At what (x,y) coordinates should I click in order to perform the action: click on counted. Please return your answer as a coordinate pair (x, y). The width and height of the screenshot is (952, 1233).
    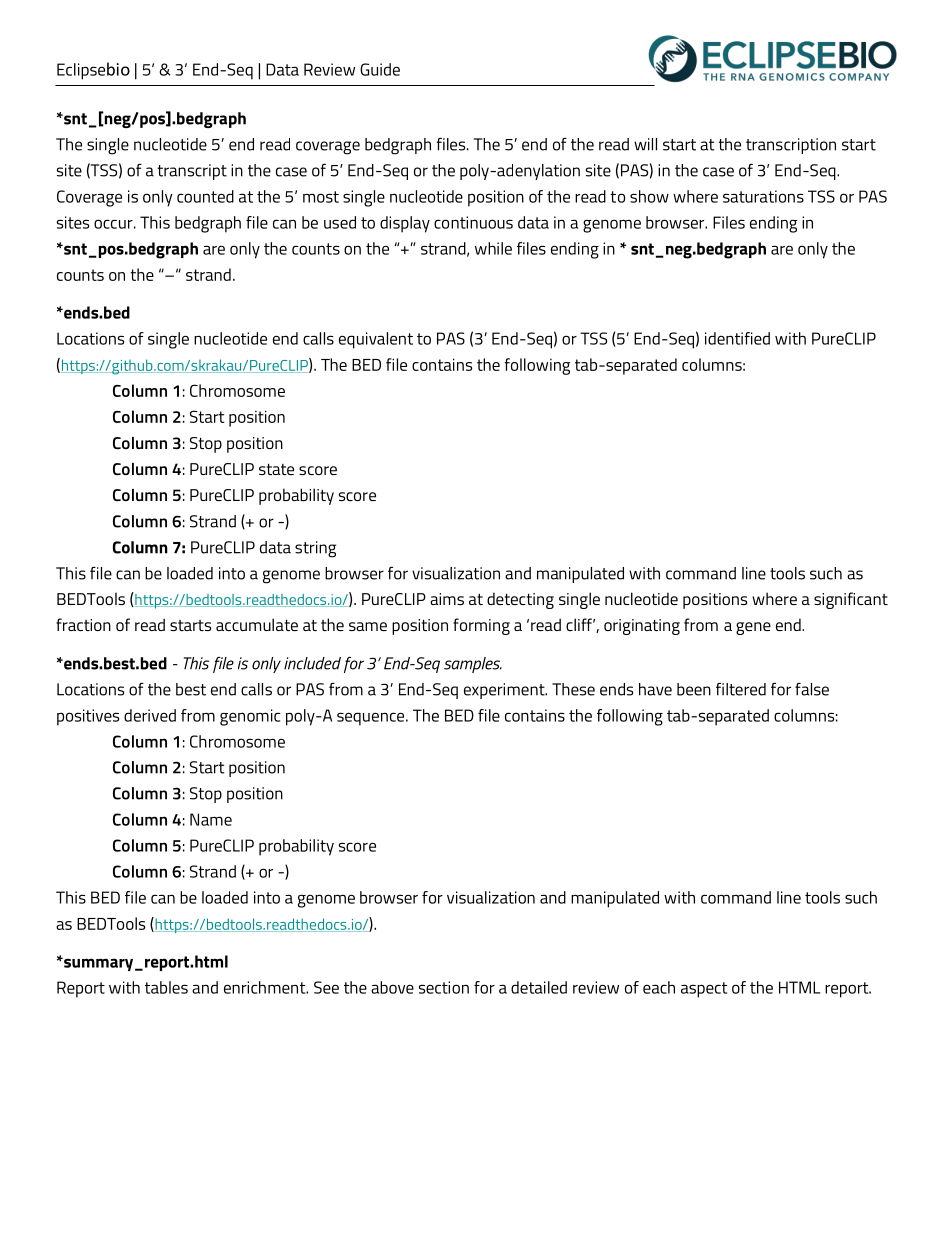
    Looking at the image, I should click on (205, 196).
